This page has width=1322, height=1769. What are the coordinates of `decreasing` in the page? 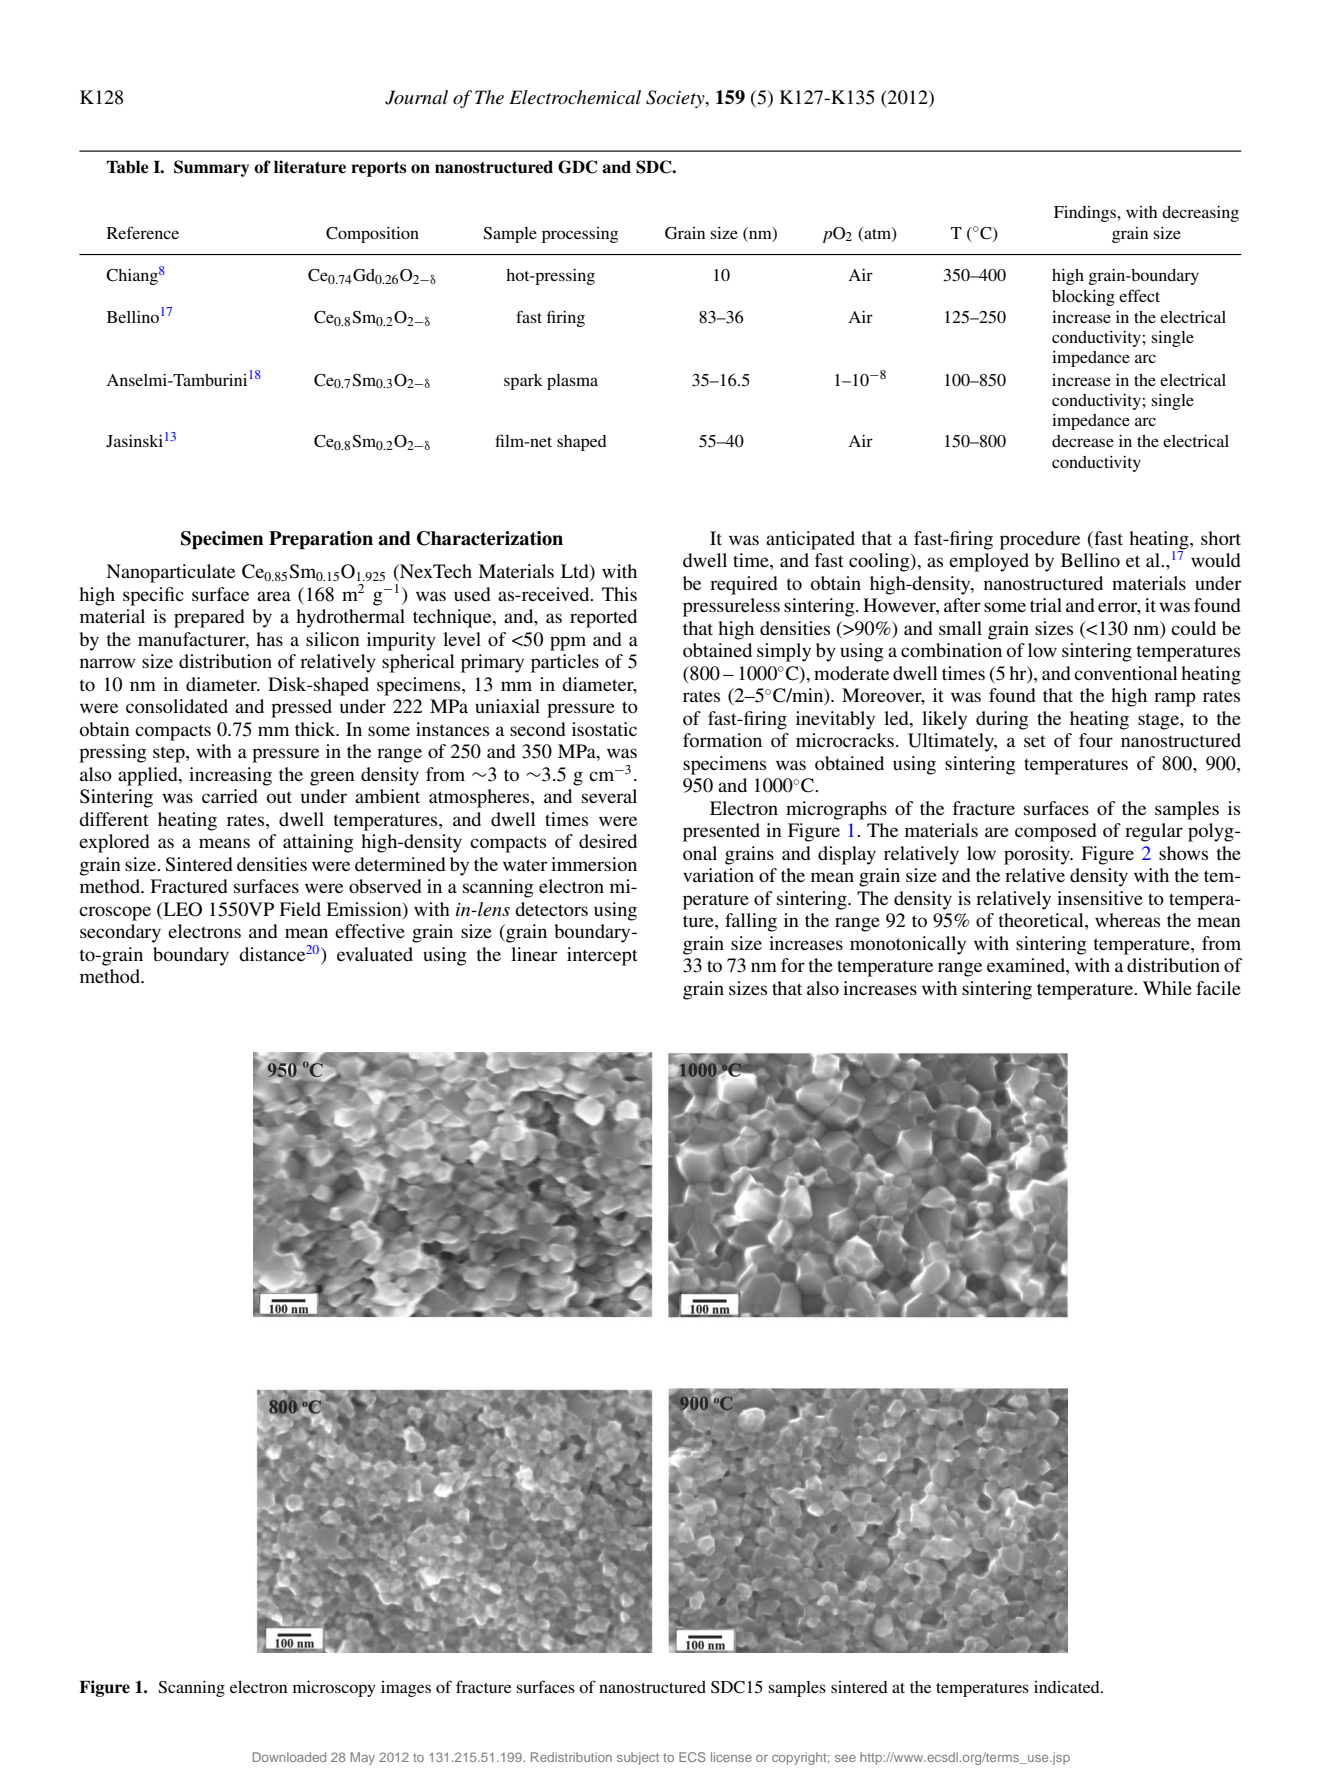 It's located at (1200, 213).
